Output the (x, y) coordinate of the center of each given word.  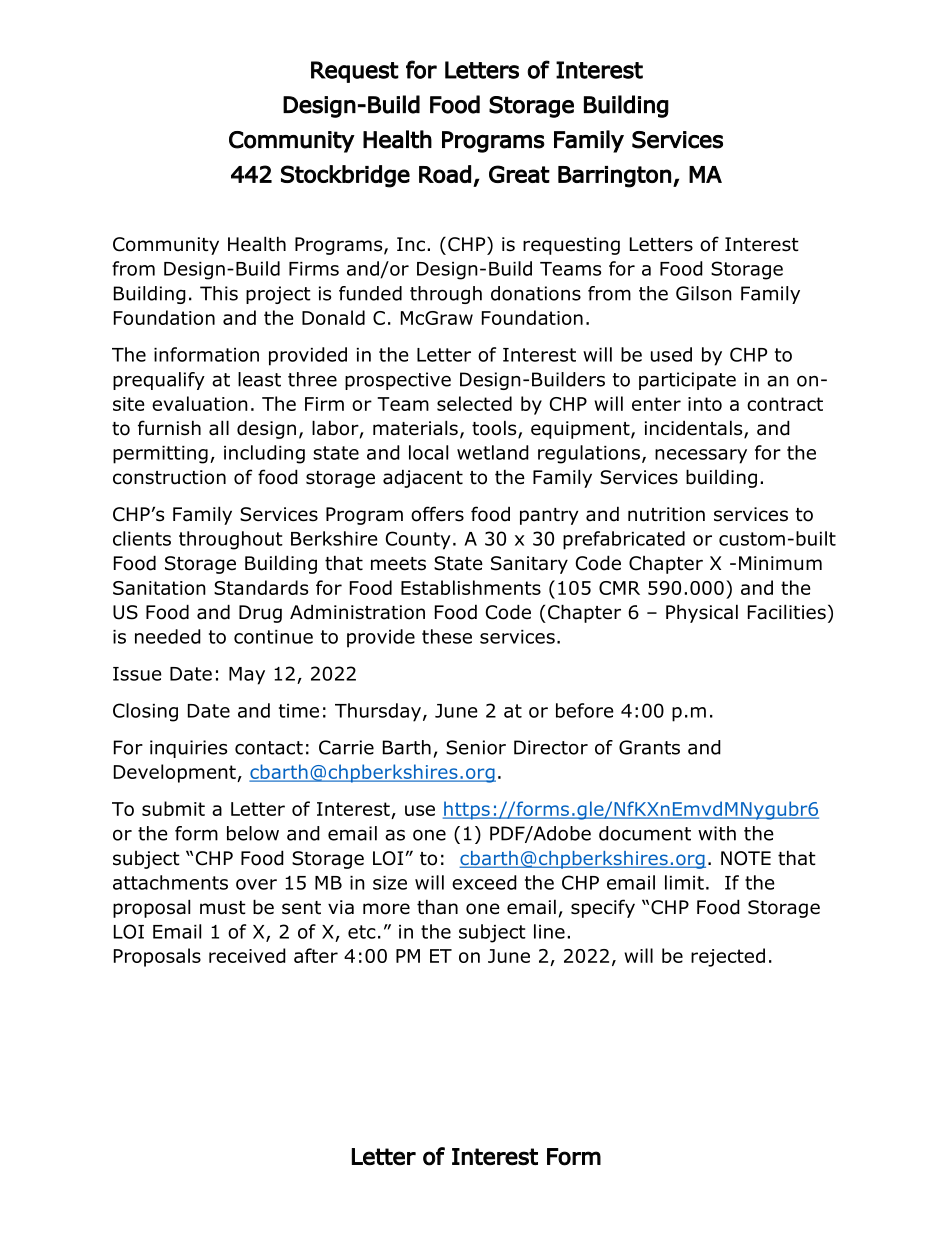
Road (445, 174)
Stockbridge (345, 176)
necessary (701, 456)
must (223, 908)
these (447, 636)
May (247, 676)
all (219, 428)
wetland (493, 452)
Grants (649, 747)
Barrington (614, 177)
